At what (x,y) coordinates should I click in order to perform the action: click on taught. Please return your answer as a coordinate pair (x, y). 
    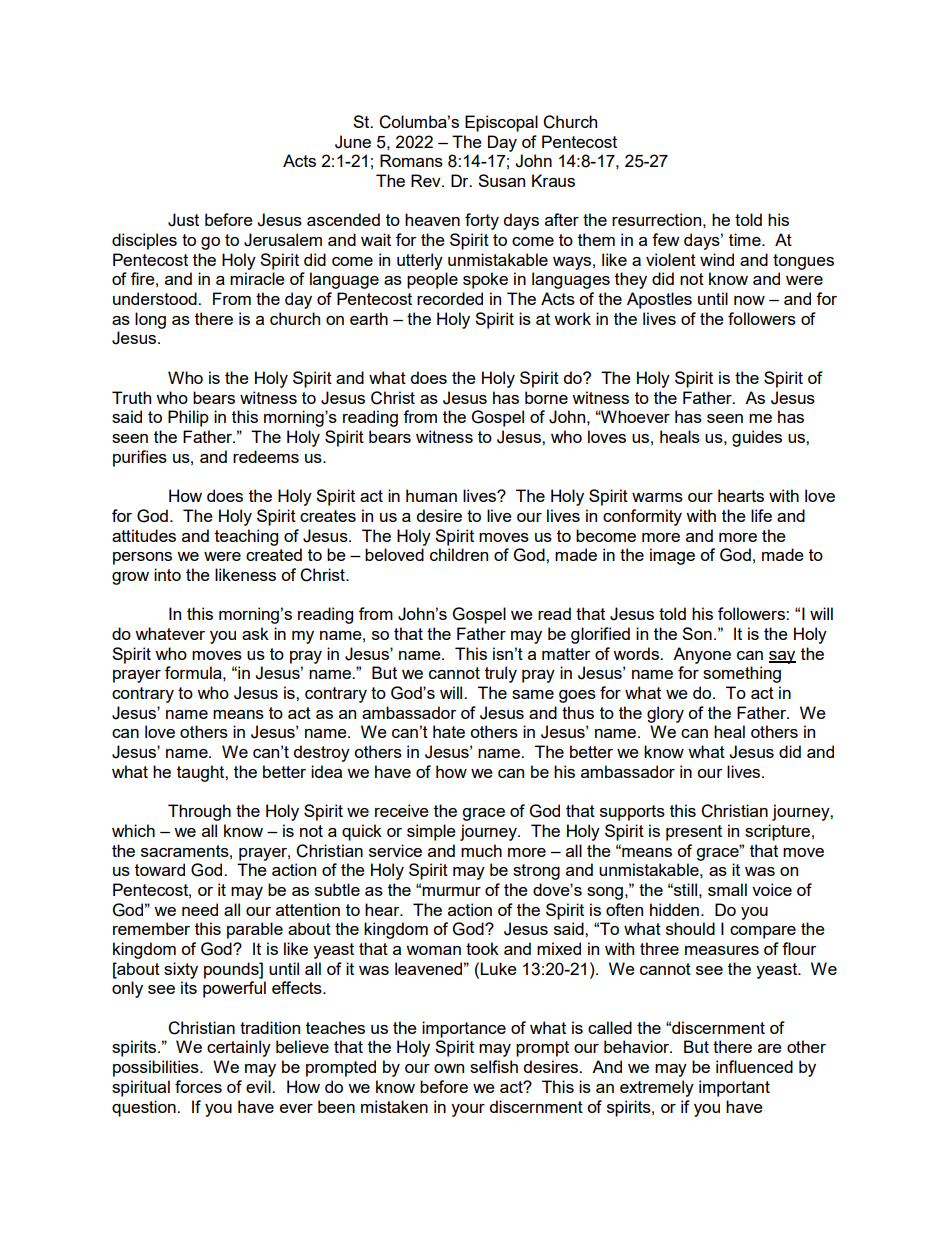
    Looking at the image, I should click on (201, 773).
